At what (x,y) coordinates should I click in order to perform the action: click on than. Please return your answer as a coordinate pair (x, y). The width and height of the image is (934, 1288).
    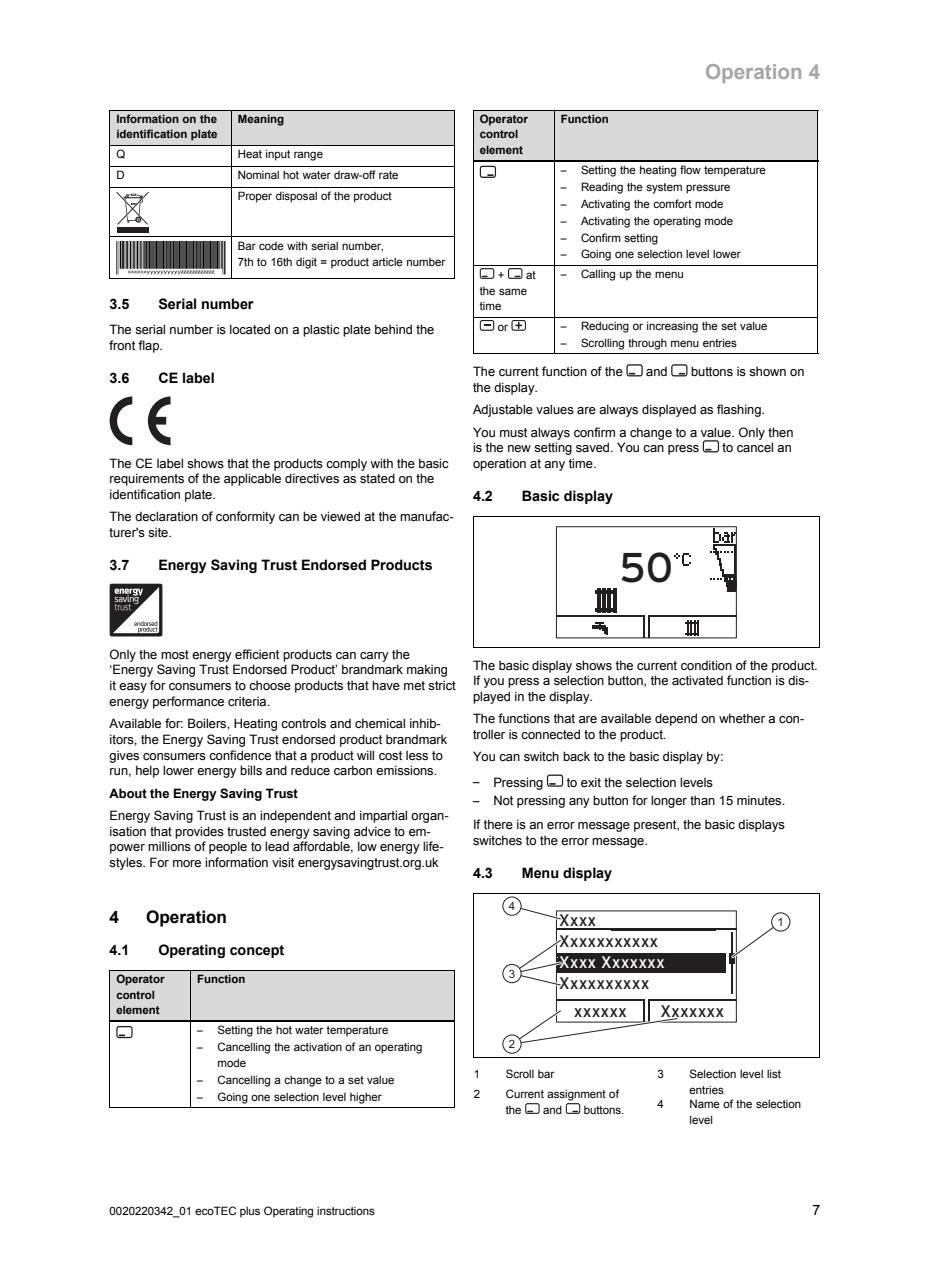
    Looking at the image, I should click on (702, 800).
